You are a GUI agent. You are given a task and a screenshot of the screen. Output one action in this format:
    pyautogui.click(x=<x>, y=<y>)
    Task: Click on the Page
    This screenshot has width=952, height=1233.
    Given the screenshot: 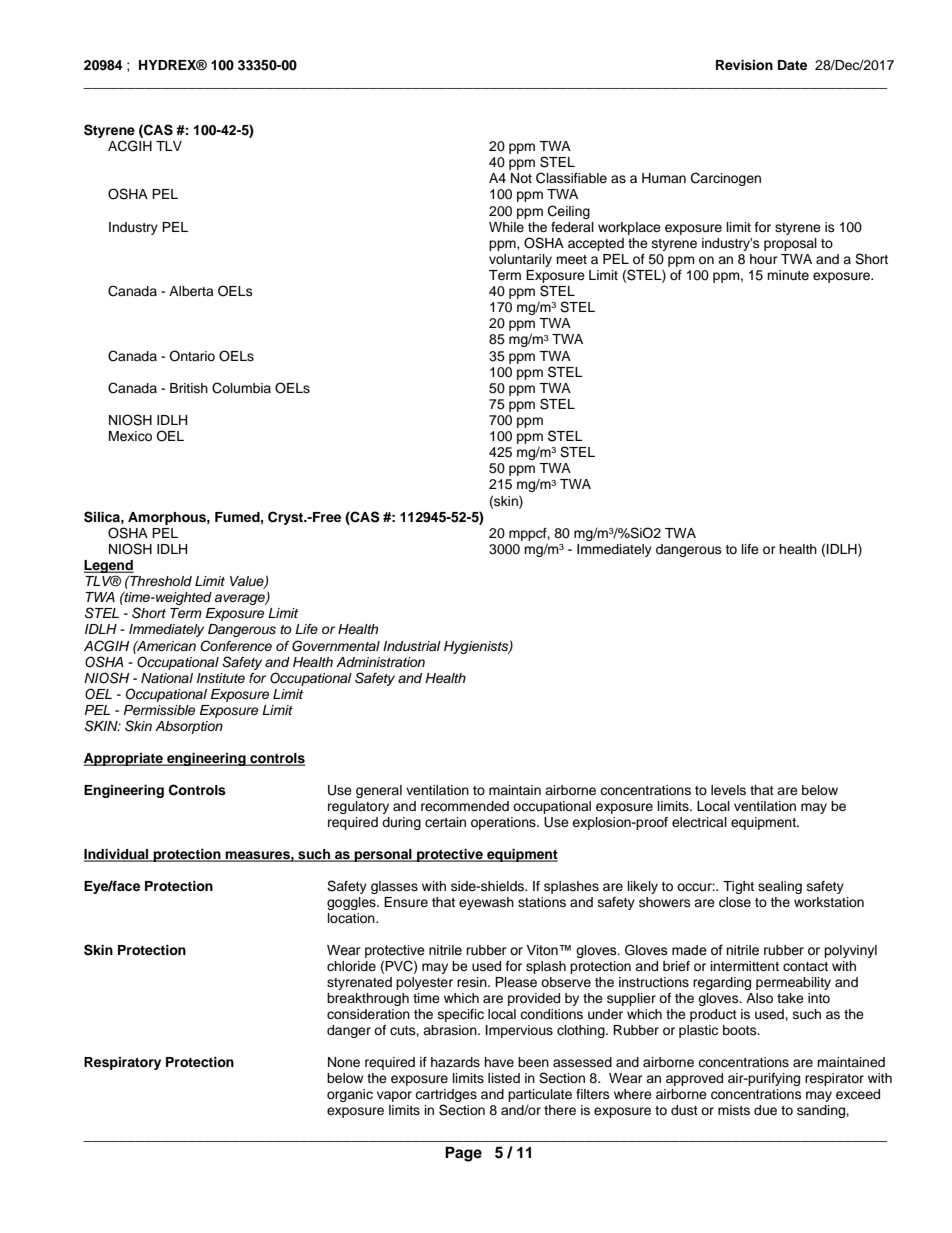 What is the action you would take?
    pyautogui.click(x=463, y=1154)
